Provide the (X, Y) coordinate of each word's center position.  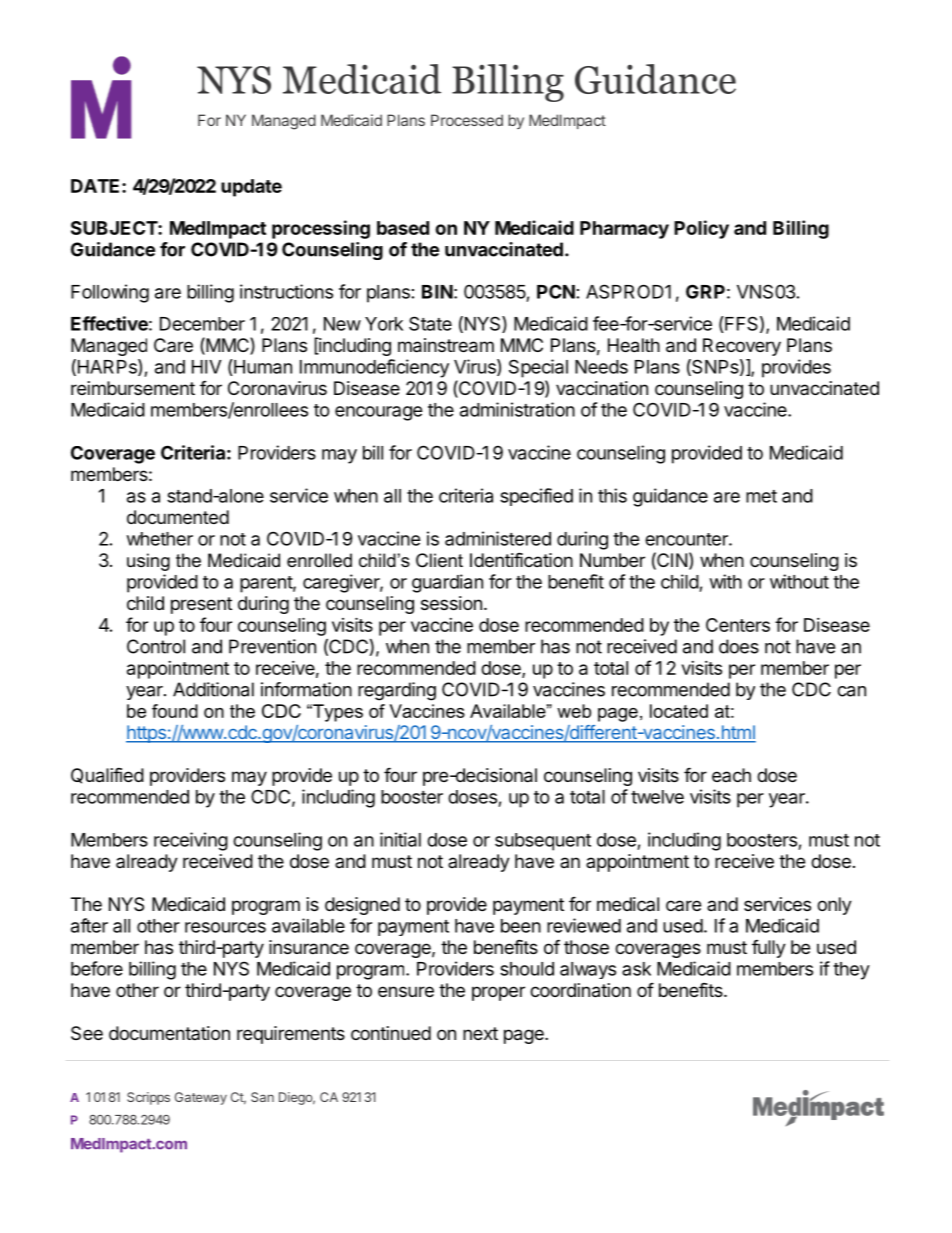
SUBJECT (115, 228)
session (451, 603)
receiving (191, 841)
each (731, 775)
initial (400, 839)
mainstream (446, 345)
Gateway (201, 1098)
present (201, 605)
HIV (206, 367)
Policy (701, 229)
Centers (738, 625)
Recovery (742, 347)
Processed (467, 120)
